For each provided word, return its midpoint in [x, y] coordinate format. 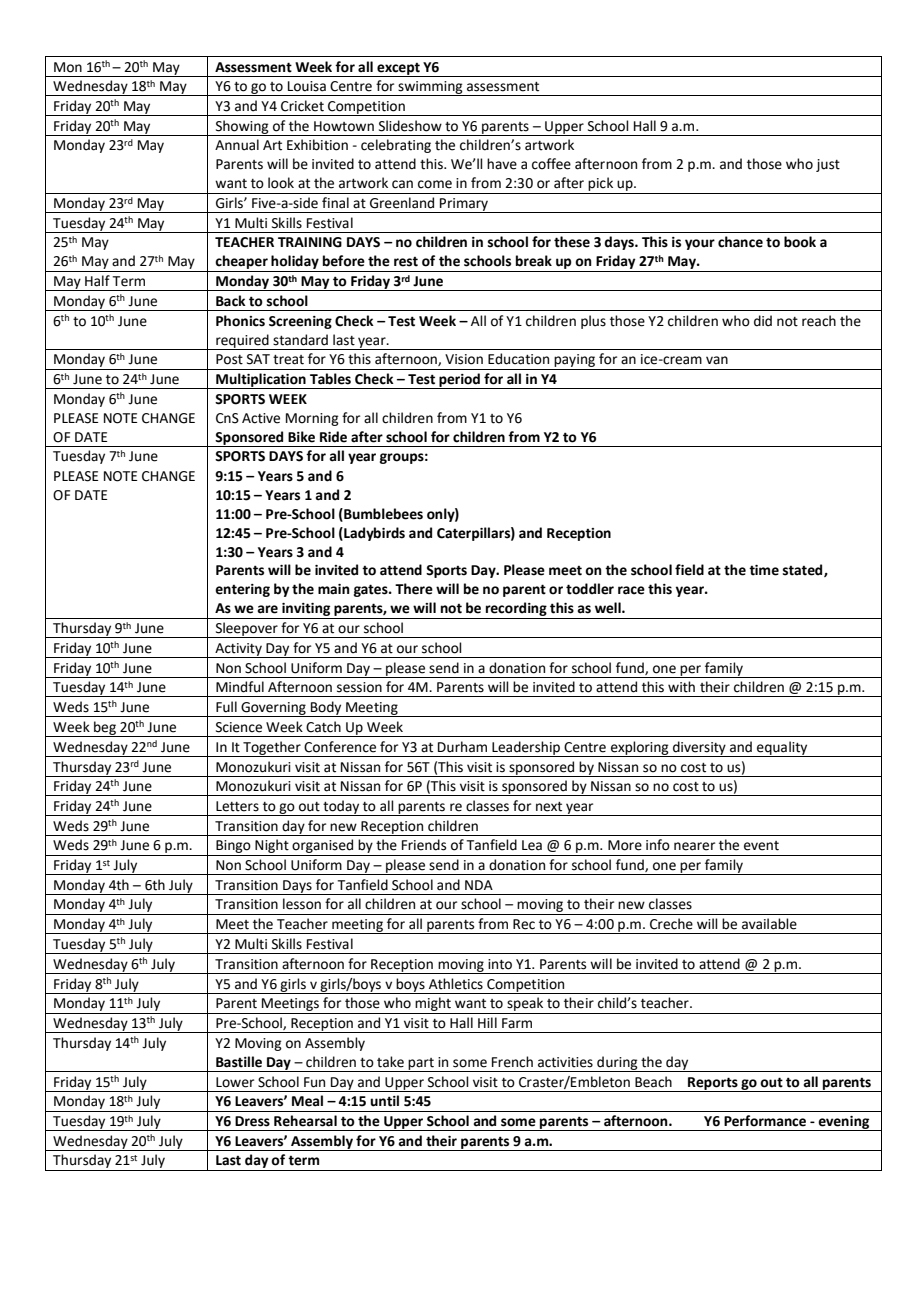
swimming [430, 88]
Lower [235, 1082]
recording [516, 610]
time [764, 570]
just [828, 165]
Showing [242, 128]
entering [242, 590]
